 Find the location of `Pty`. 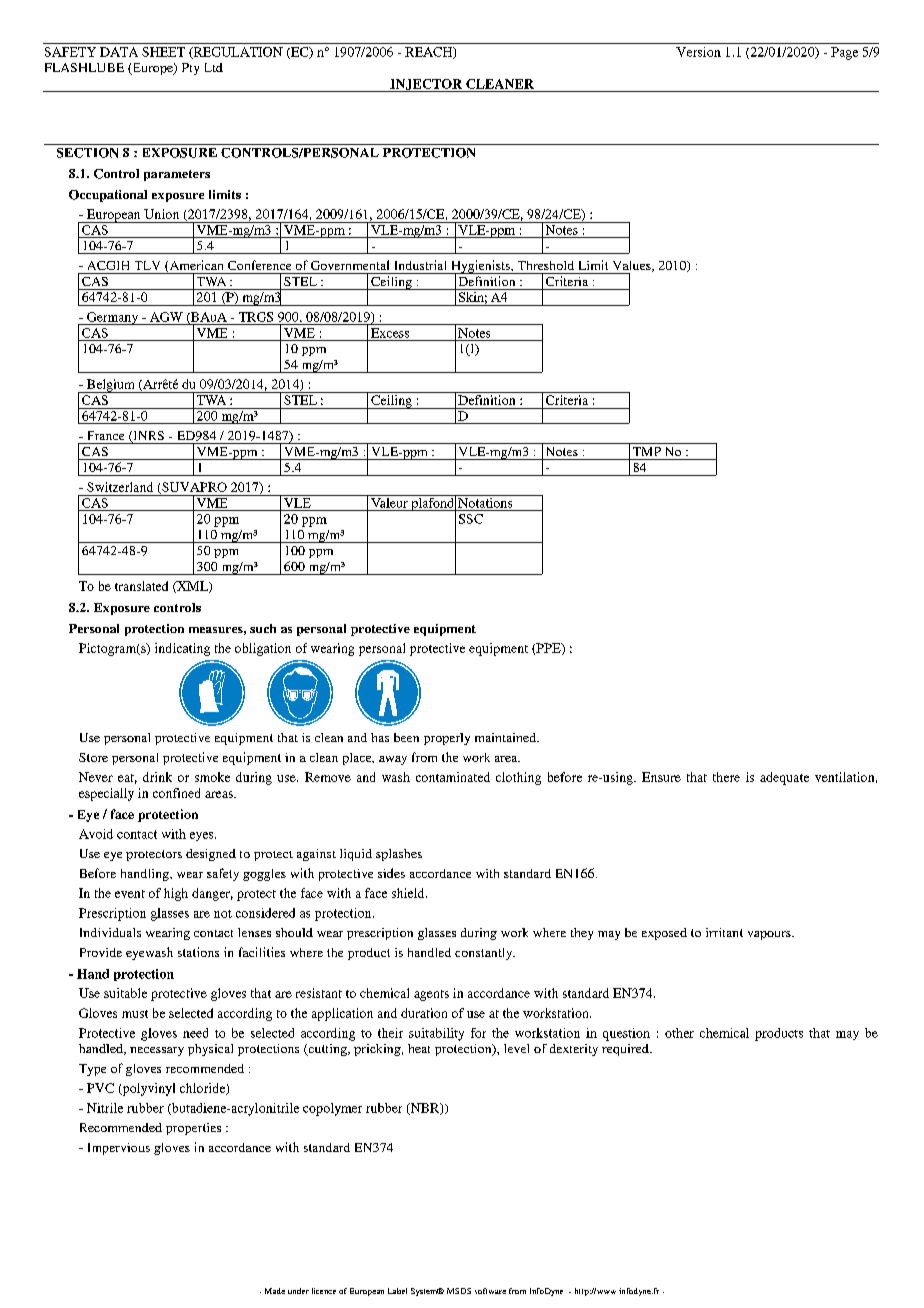

Pty is located at coordinates (190, 69).
